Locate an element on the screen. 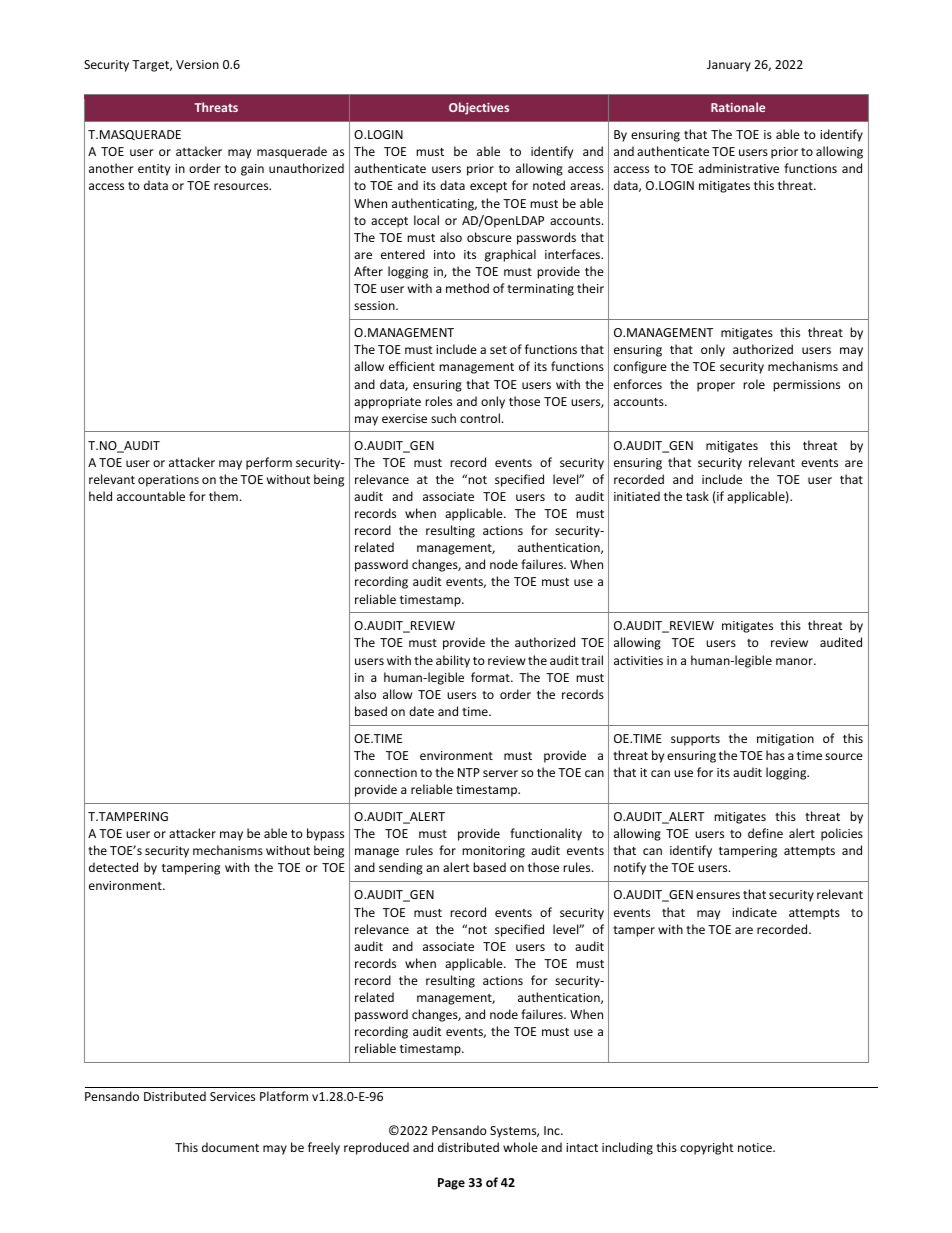 Image resolution: width=952 pixels, height=1233 pixels. ability is located at coordinates (453, 661).
